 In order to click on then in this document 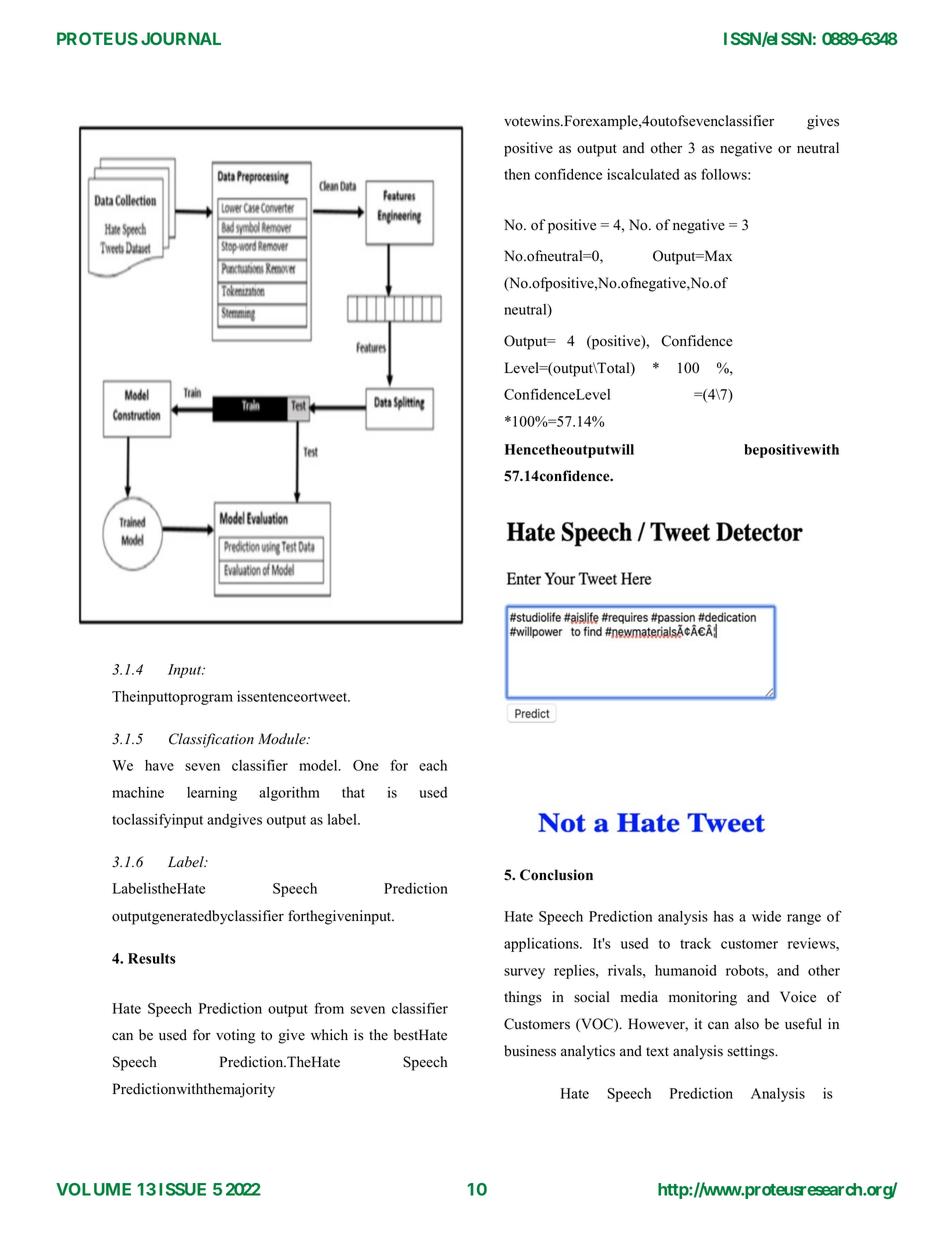, I will do `click(517, 174)`.
